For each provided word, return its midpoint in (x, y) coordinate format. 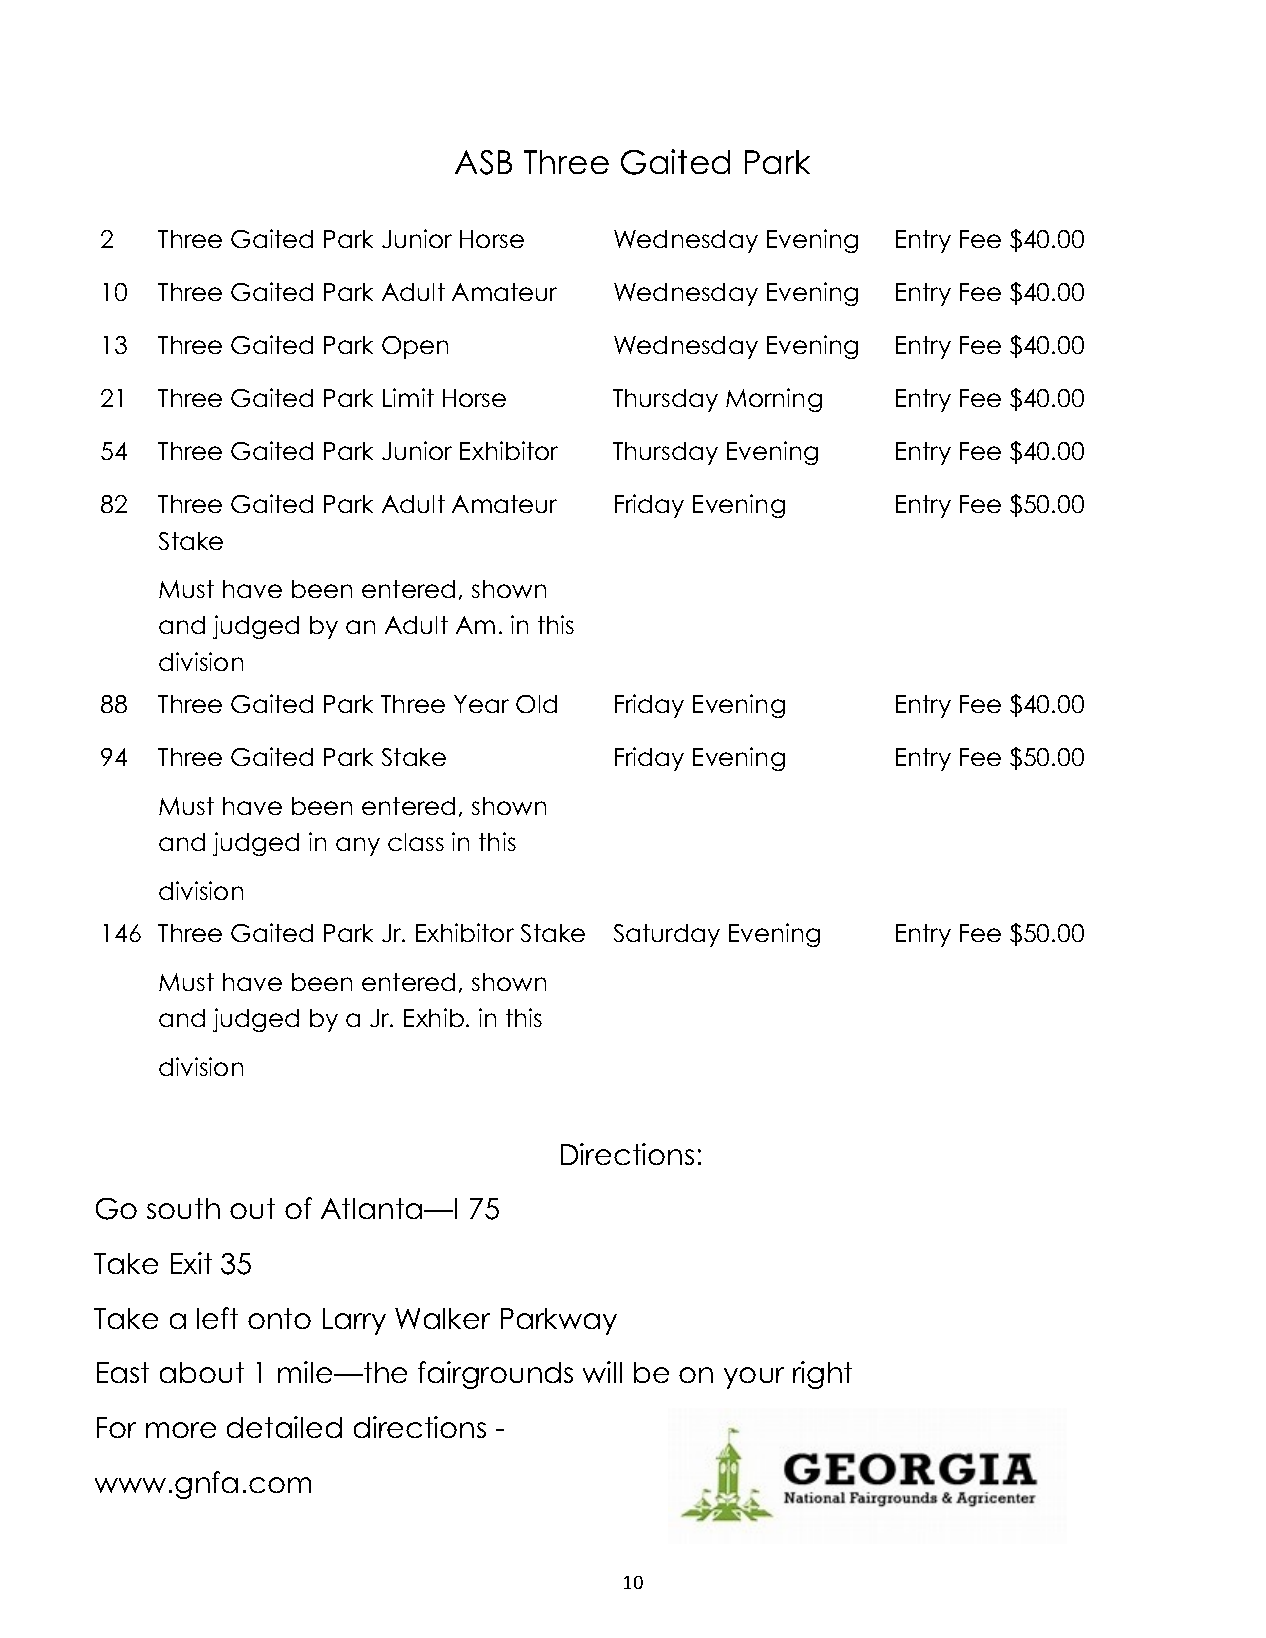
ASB (483, 162)
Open (415, 347)
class (416, 842)
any (358, 846)
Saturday (667, 935)
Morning (774, 400)
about (202, 1372)
